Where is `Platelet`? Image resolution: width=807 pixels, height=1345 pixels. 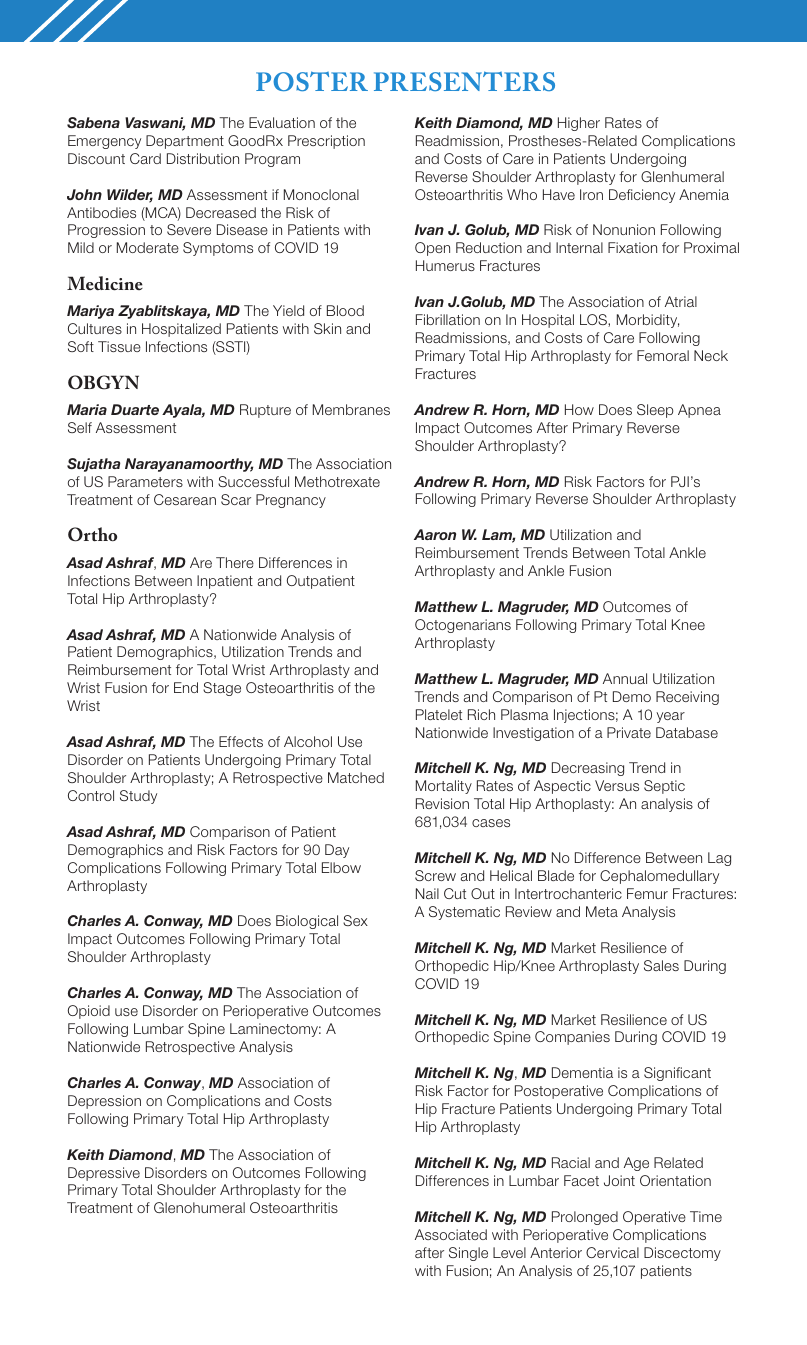
Platelet is located at coordinates (439, 714).
